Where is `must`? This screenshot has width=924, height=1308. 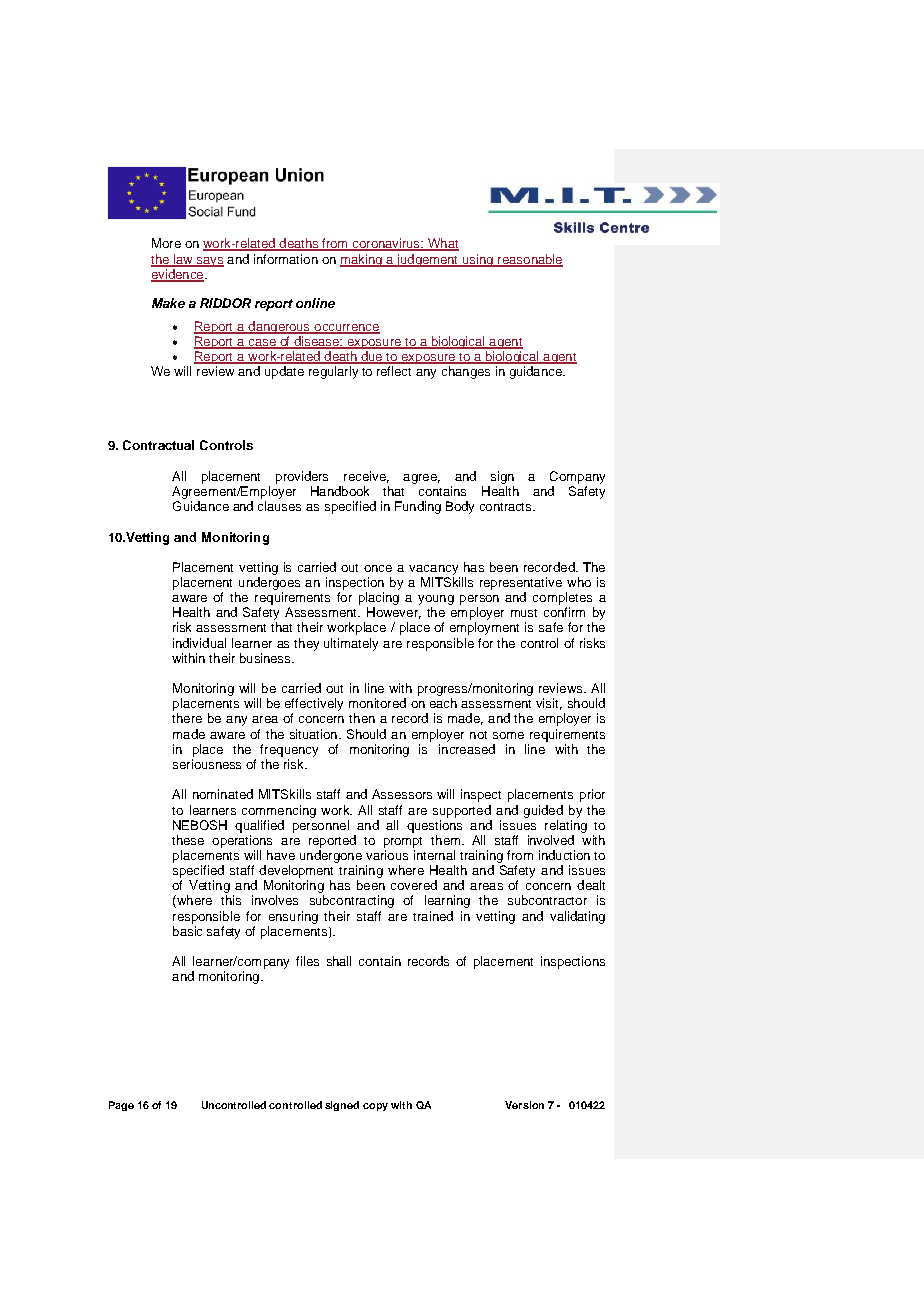
must is located at coordinates (524, 613).
